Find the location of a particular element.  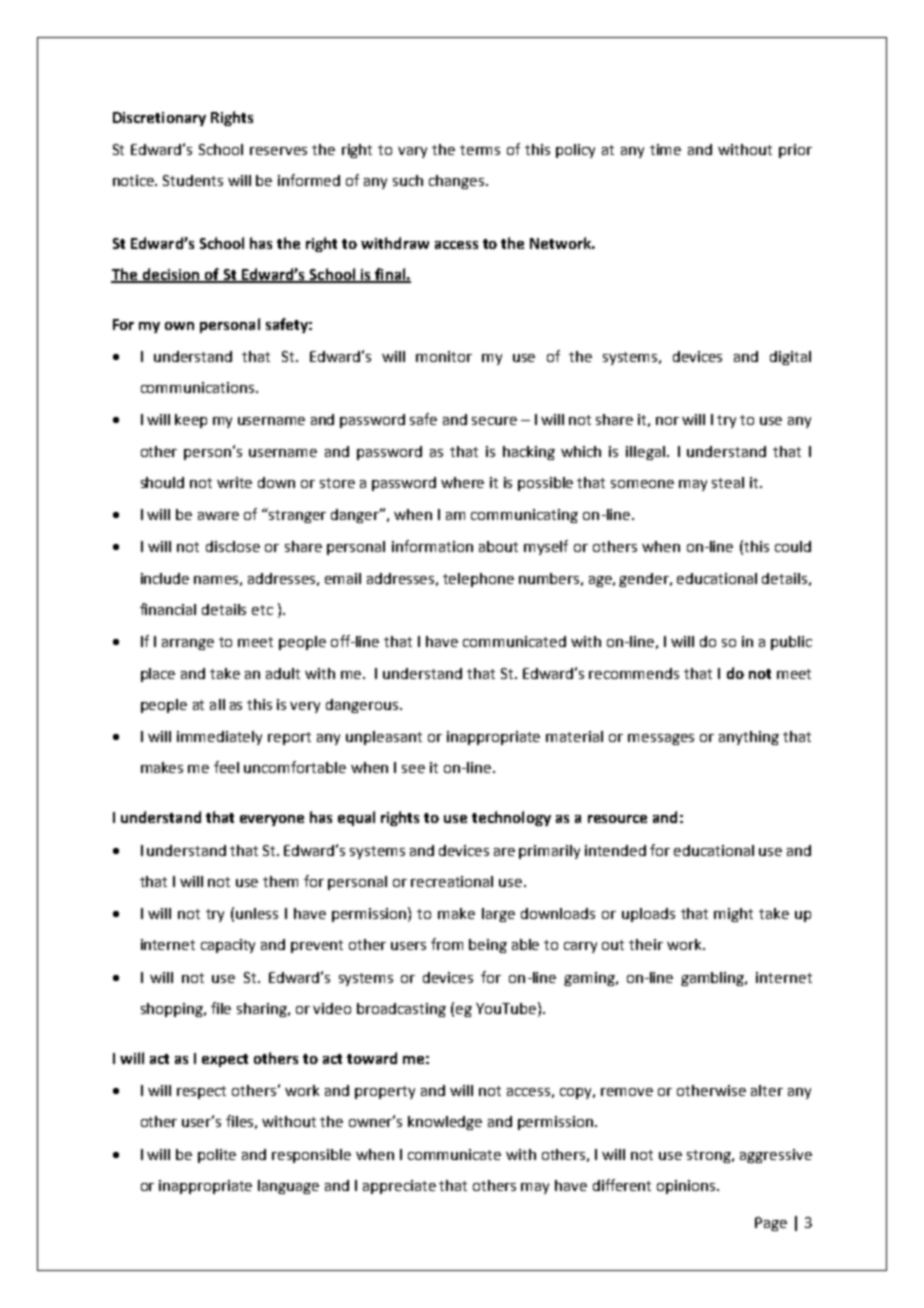

time is located at coordinates (665, 149).
